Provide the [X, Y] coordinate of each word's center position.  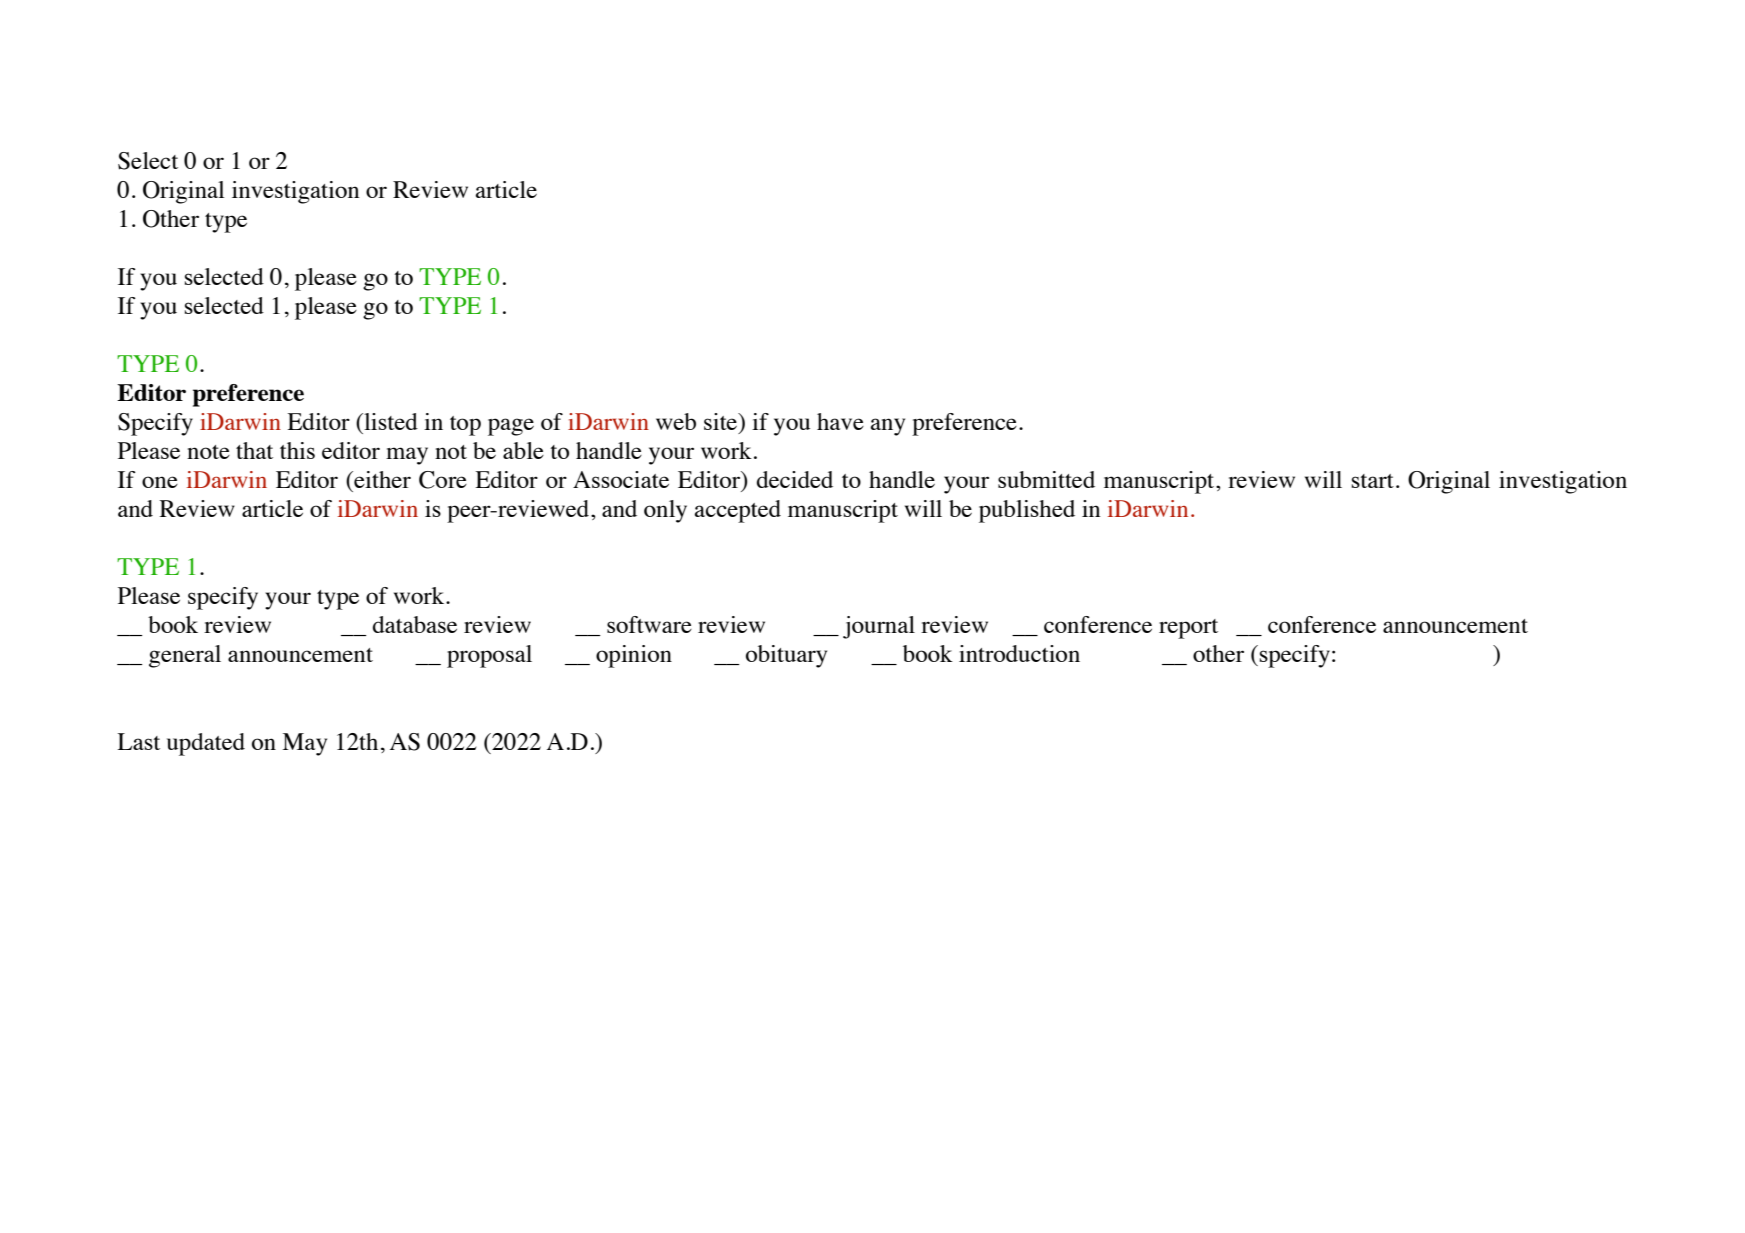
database [415, 624]
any [887, 427]
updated [206, 744]
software [649, 624]
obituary [786, 656]
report [1188, 629]
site [722, 423]
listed [390, 421]
